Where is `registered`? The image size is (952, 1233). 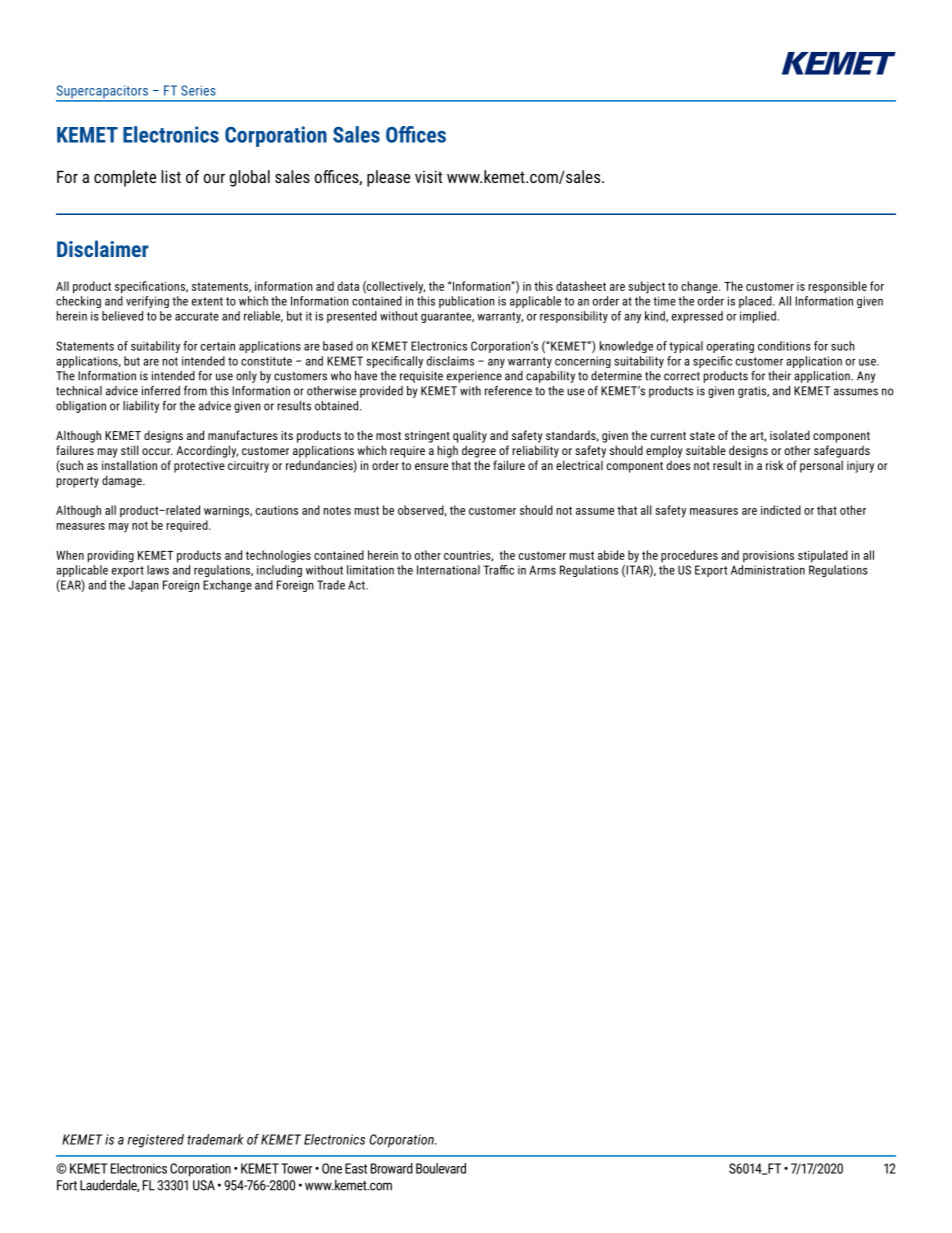 registered is located at coordinates (156, 1141).
